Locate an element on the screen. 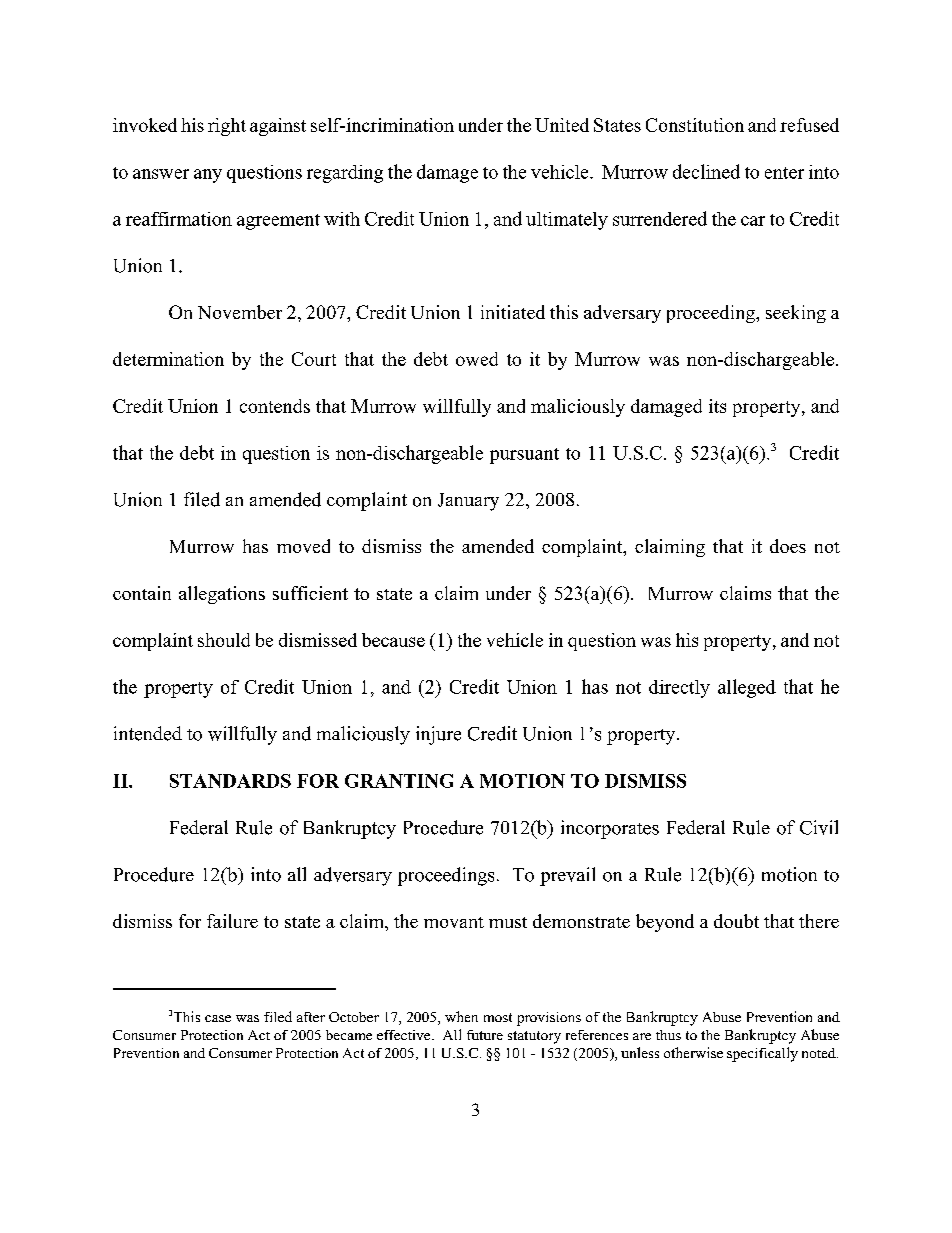  November is located at coordinates (240, 312).
